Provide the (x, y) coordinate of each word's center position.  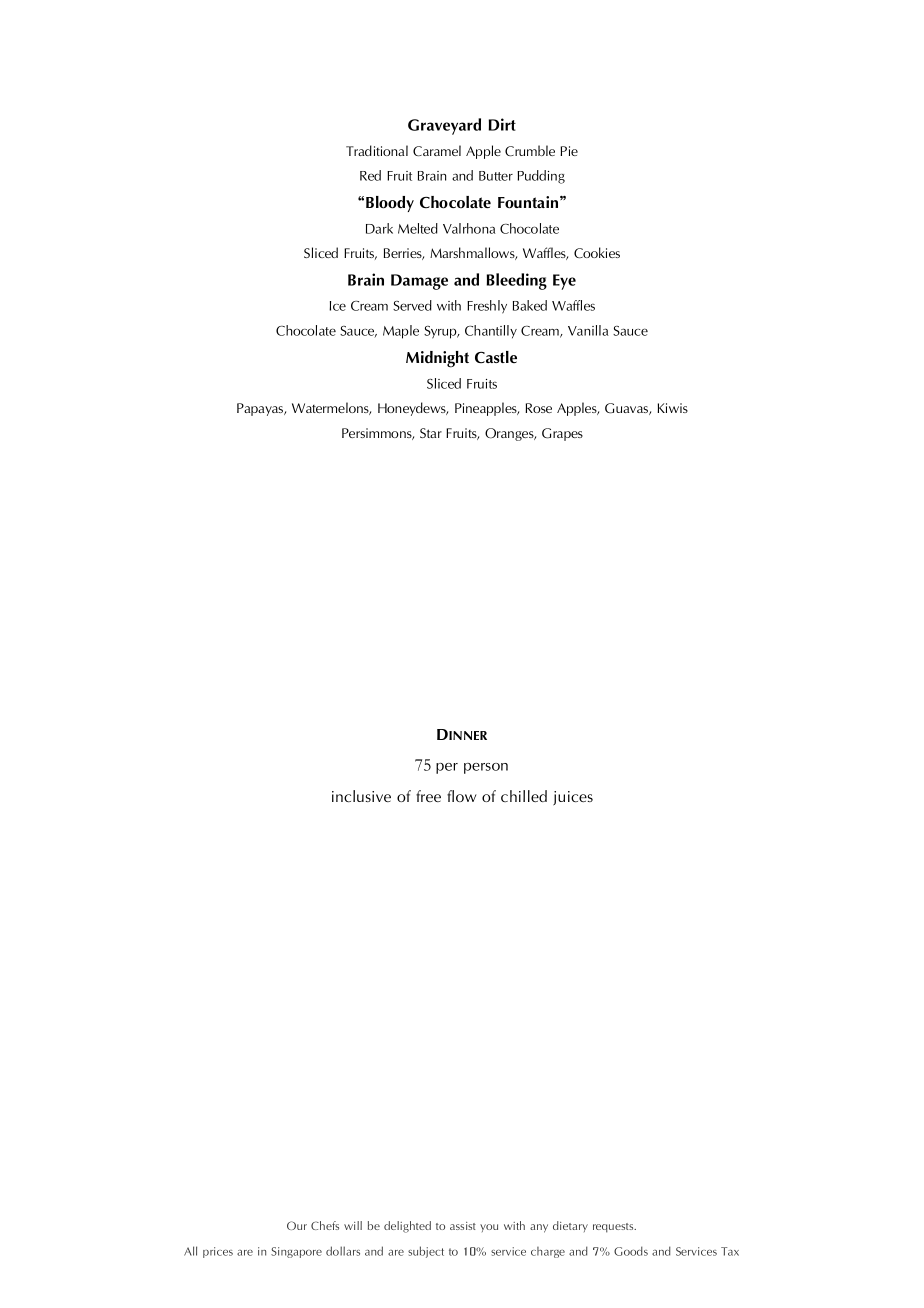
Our (297, 1225)
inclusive (361, 796)
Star (431, 433)
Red (370, 175)
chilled (524, 796)
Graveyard (444, 126)
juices (573, 798)
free (428, 796)
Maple (401, 332)
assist (463, 1226)
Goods (631, 1251)
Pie (569, 151)
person (486, 768)
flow (462, 796)
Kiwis (672, 408)
